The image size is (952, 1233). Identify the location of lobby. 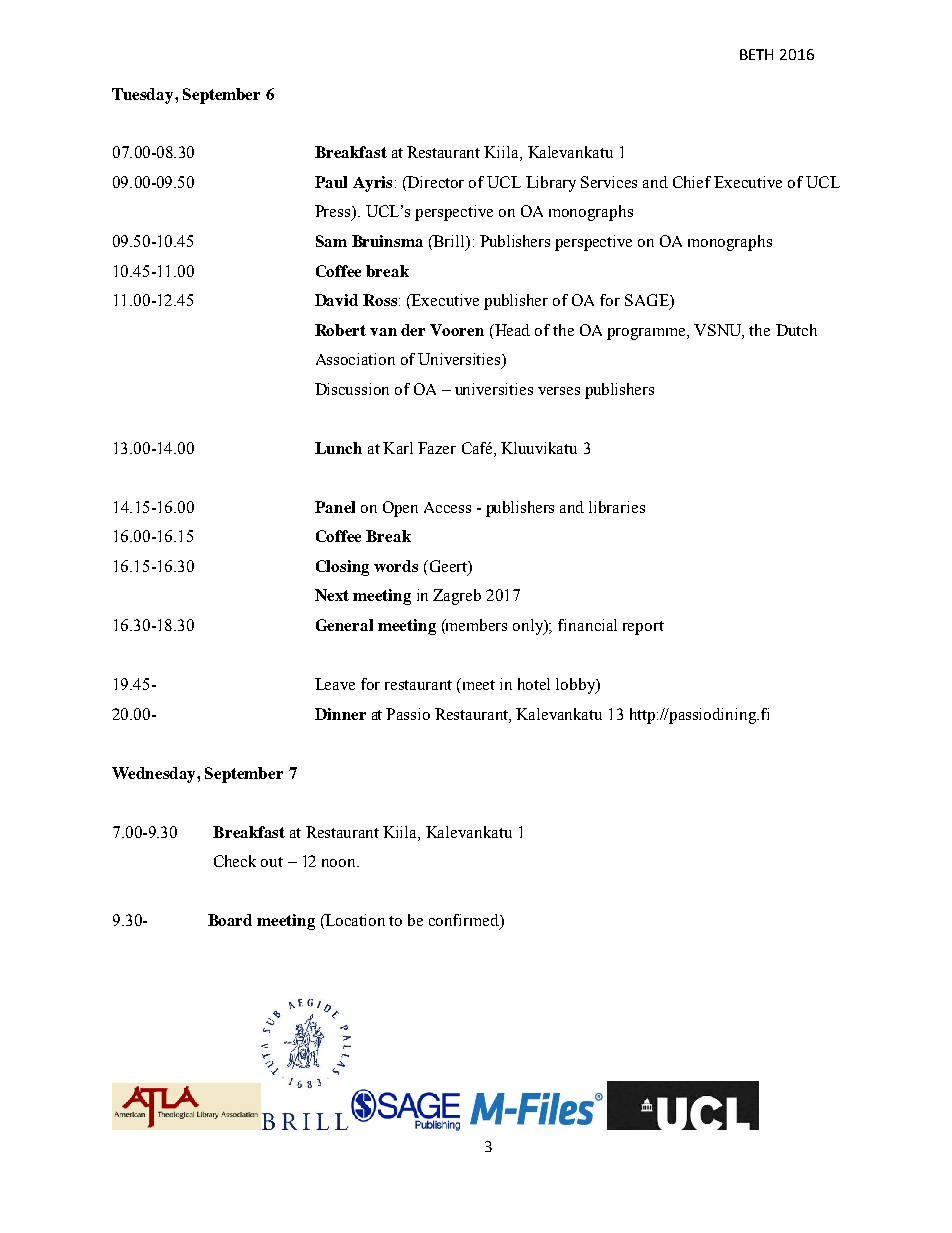
(577, 686).
